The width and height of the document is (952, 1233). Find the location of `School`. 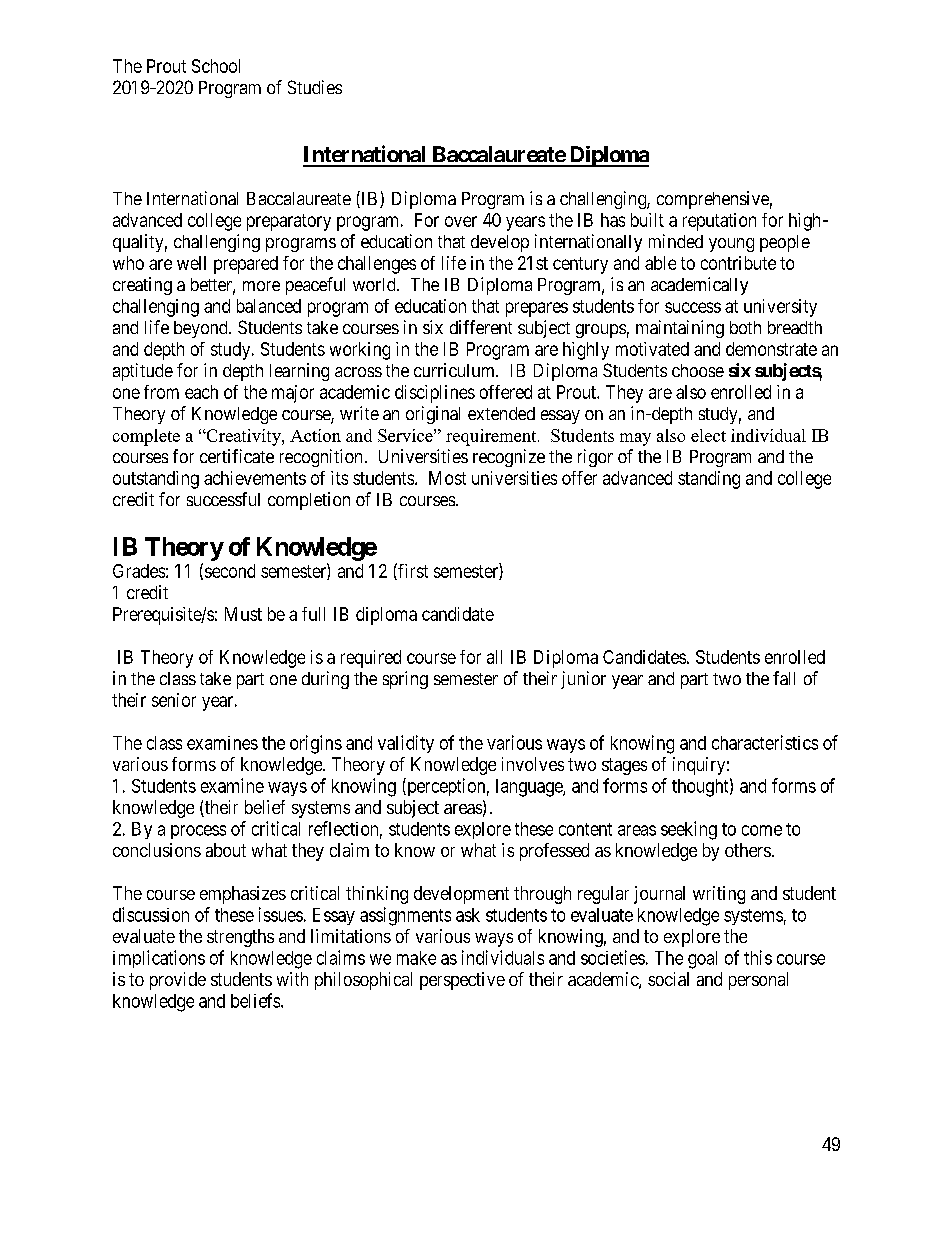

School is located at coordinates (216, 66).
